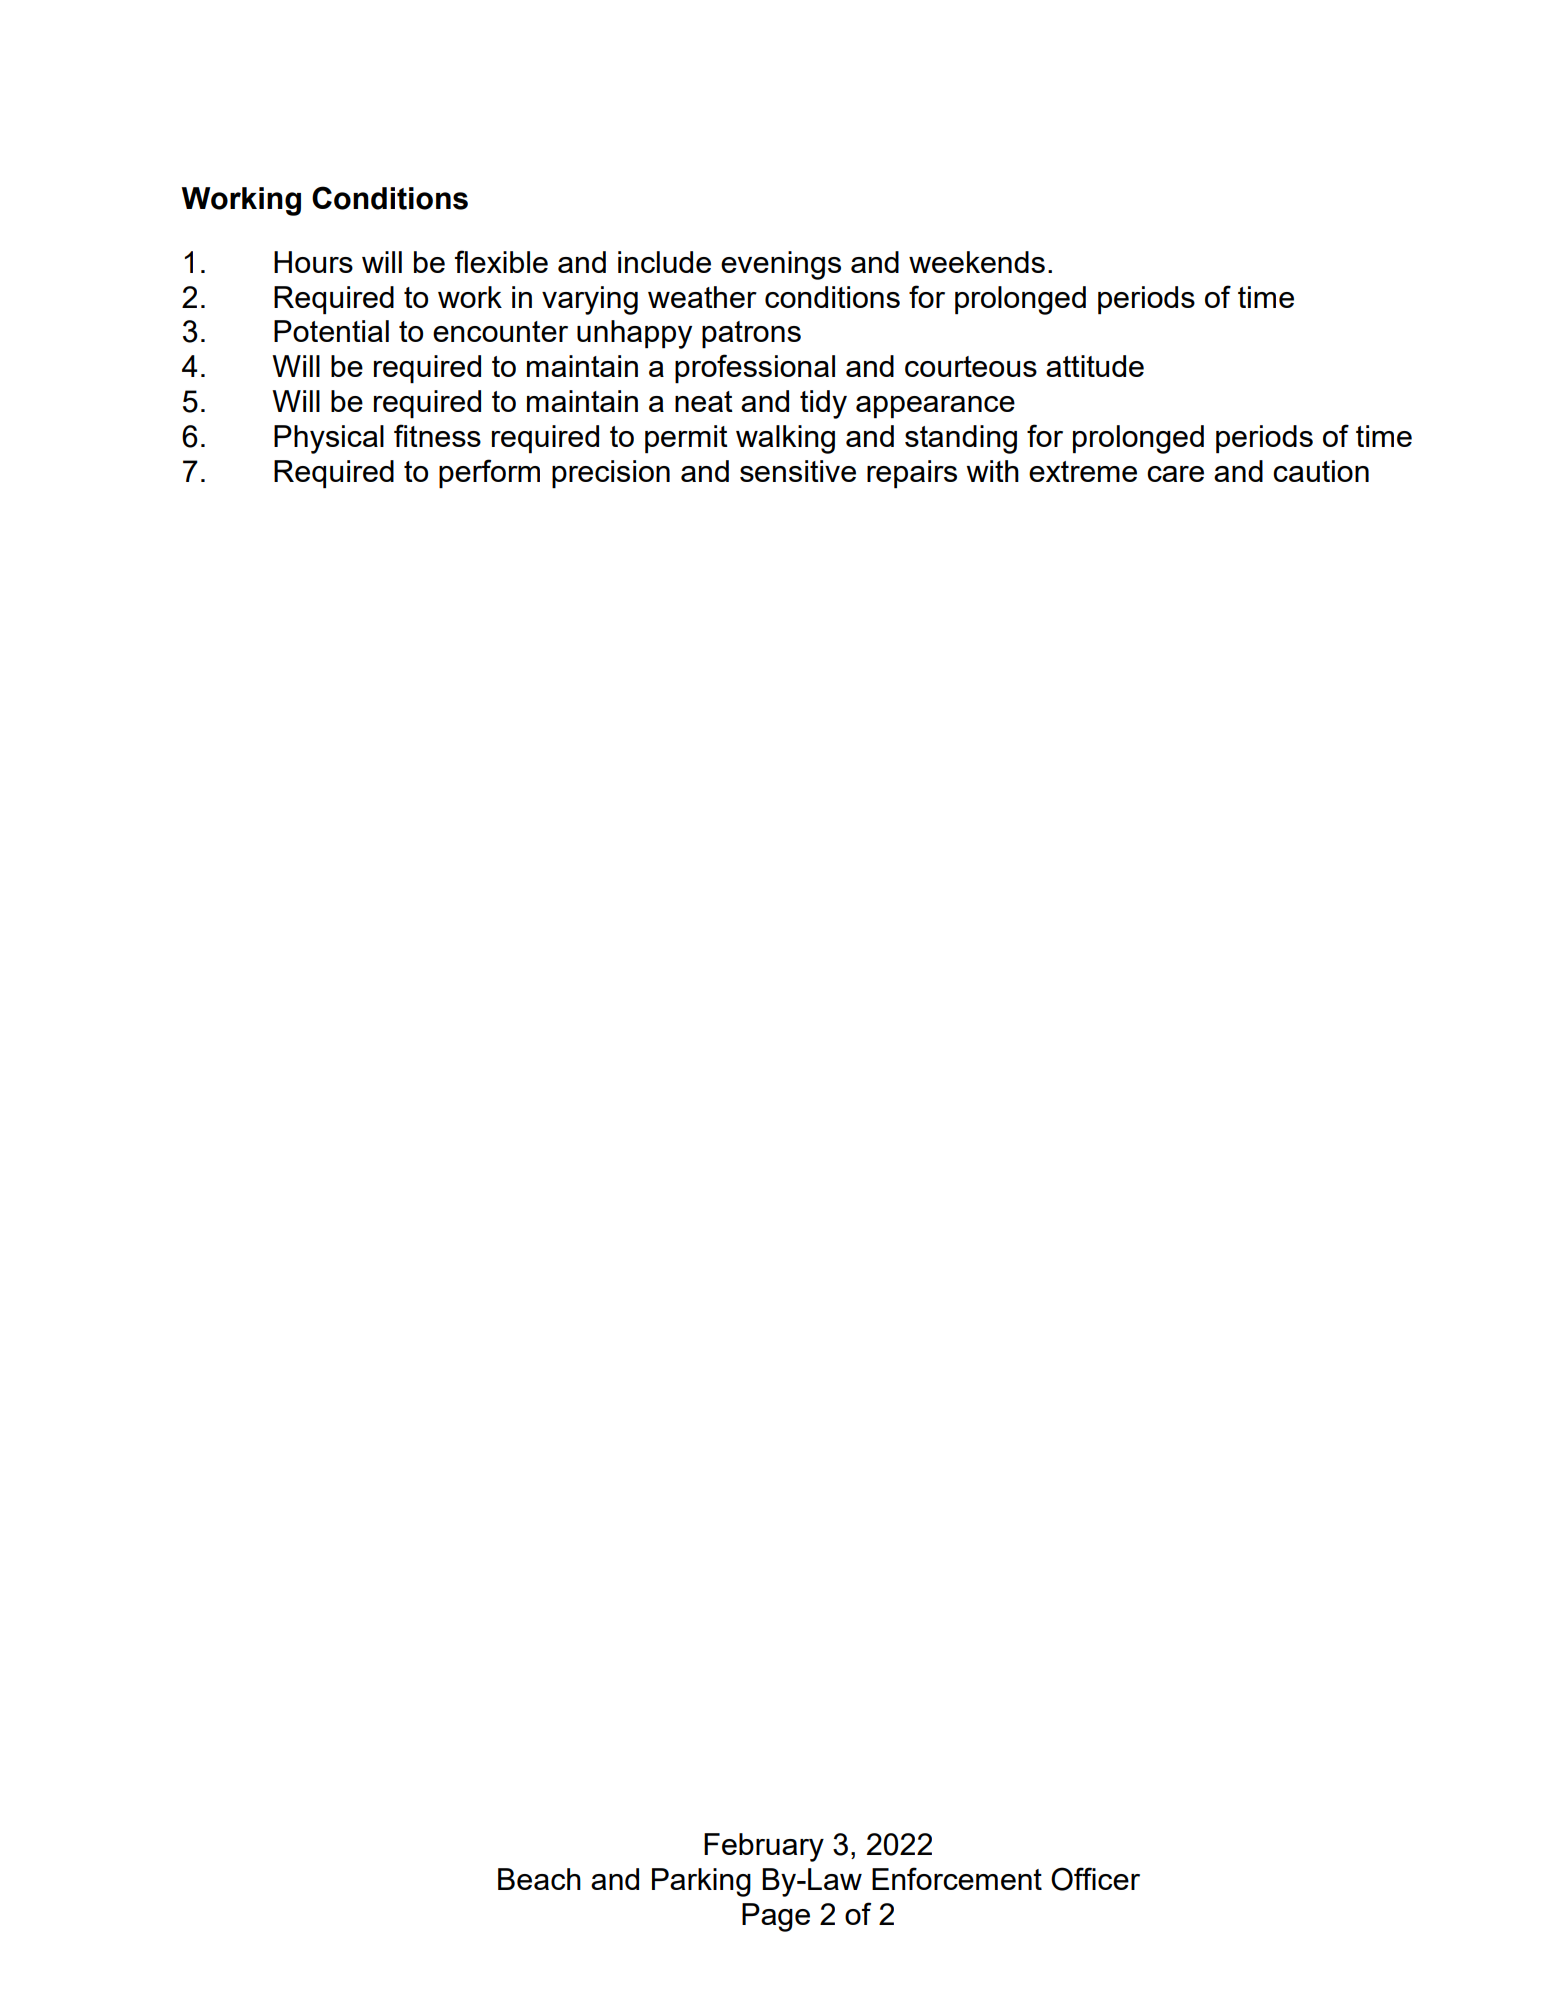 The image size is (1545, 2000). Describe the element at coordinates (781, 265) in the image. I see `evenings` at that location.
